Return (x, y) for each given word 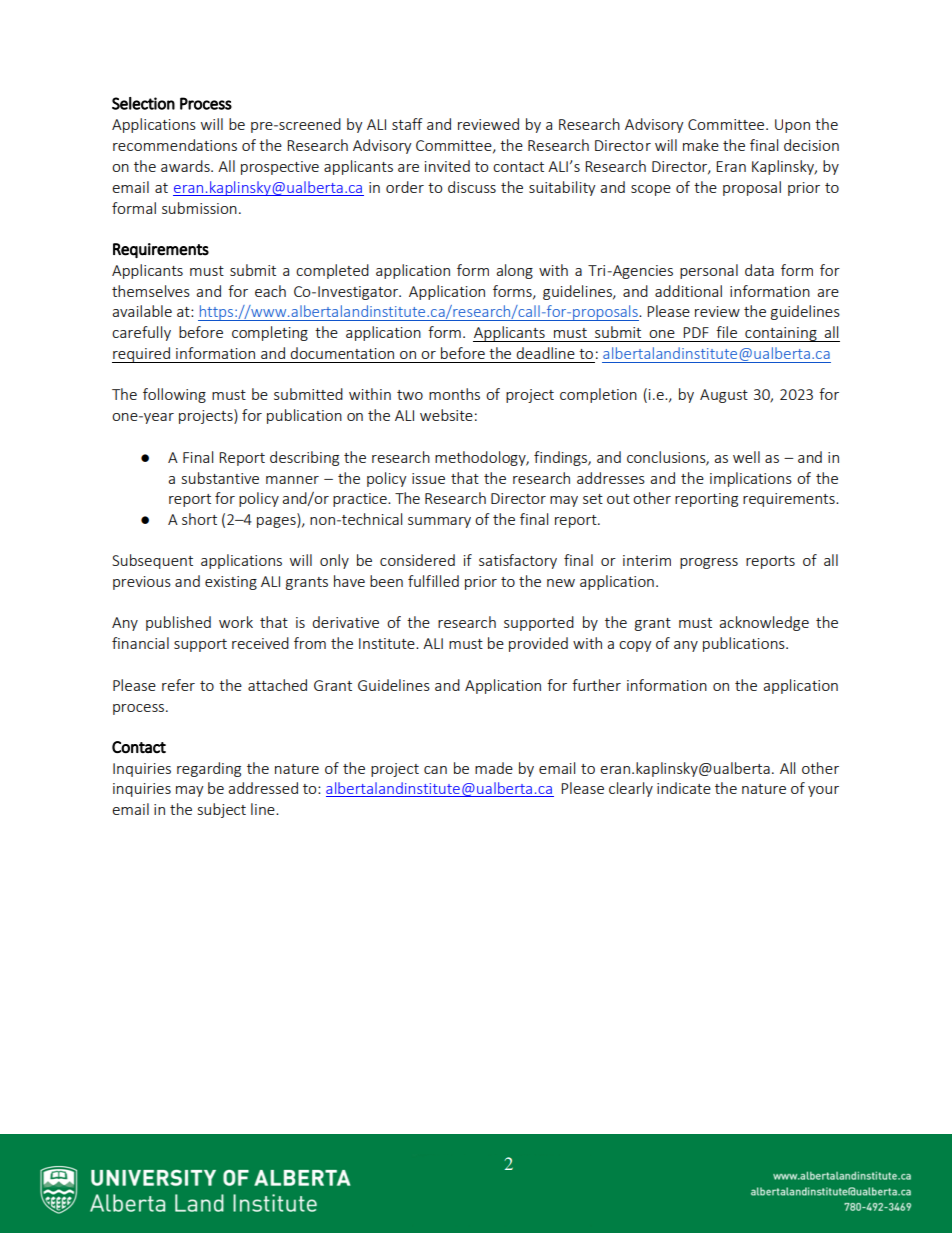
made (494, 768)
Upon (792, 126)
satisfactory (518, 561)
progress (709, 563)
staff (407, 124)
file (726, 332)
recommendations (175, 145)
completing (270, 333)
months (454, 394)
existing (231, 583)
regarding (209, 769)
